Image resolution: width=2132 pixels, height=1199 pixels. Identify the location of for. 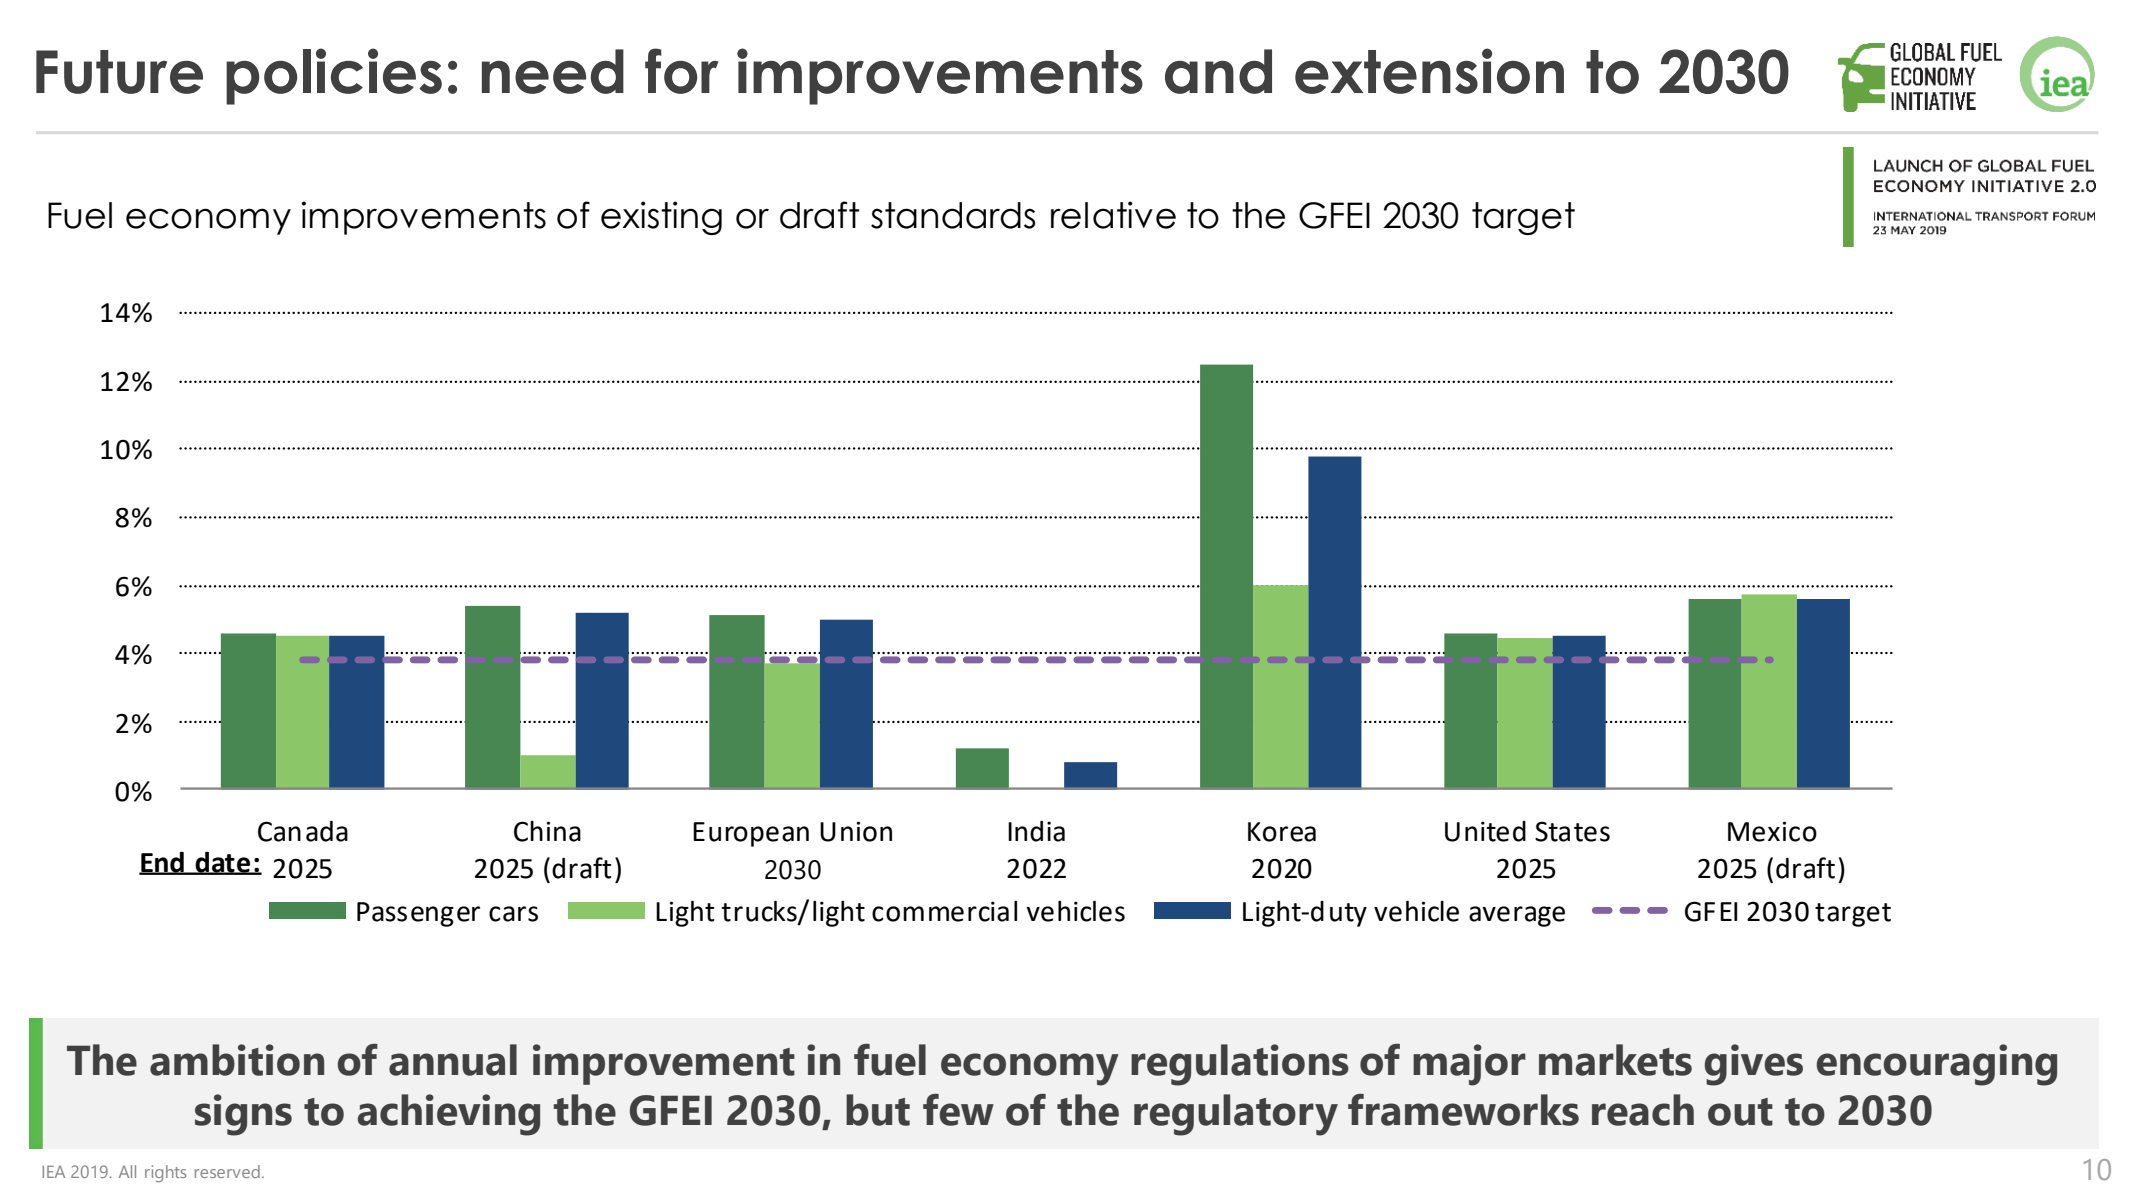
(681, 71).
